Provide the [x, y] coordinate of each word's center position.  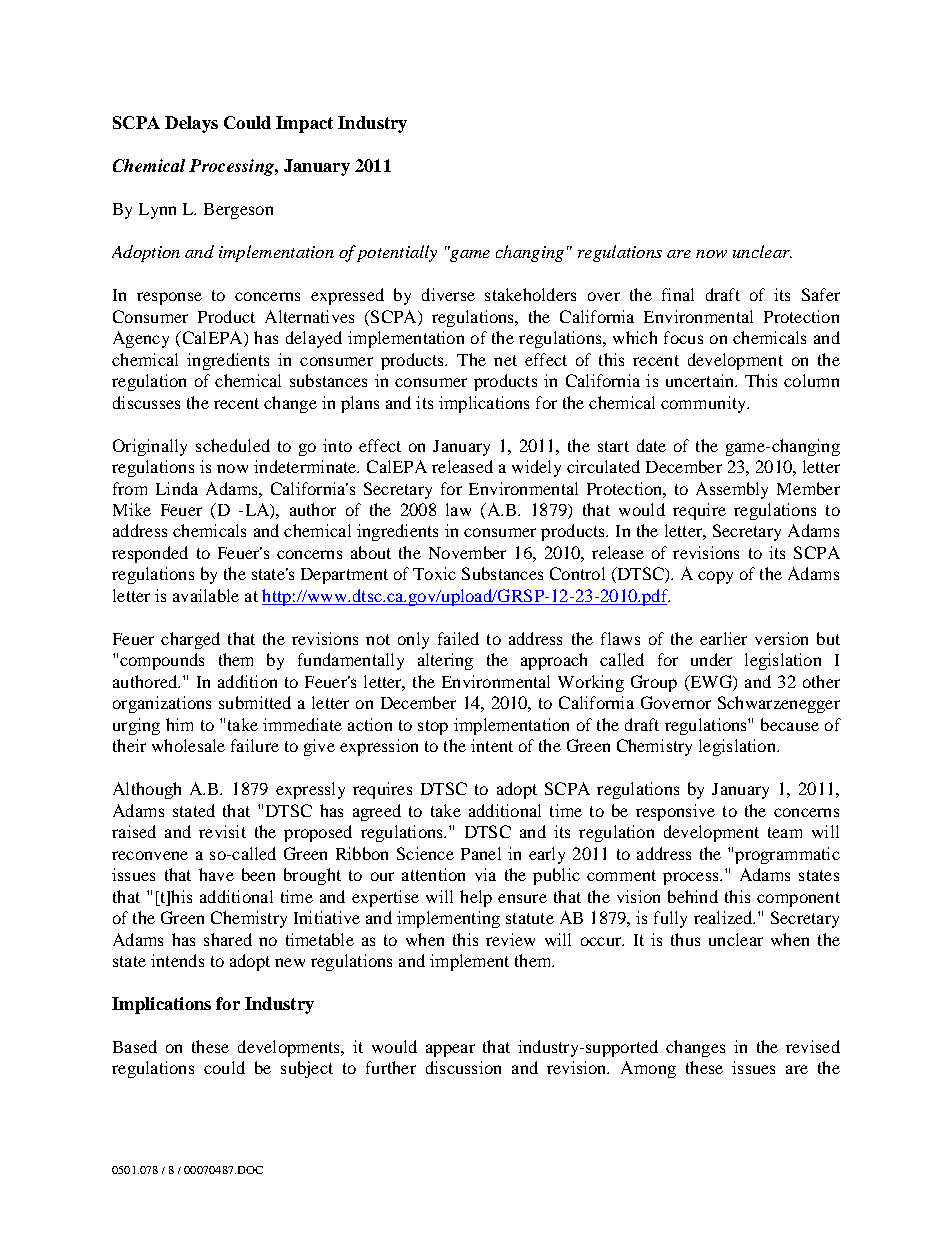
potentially [397, 253]
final [678, 294]
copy [715, 577]
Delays [191, 124]
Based [135, 1046]
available [206, 595]
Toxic [434, 573]
